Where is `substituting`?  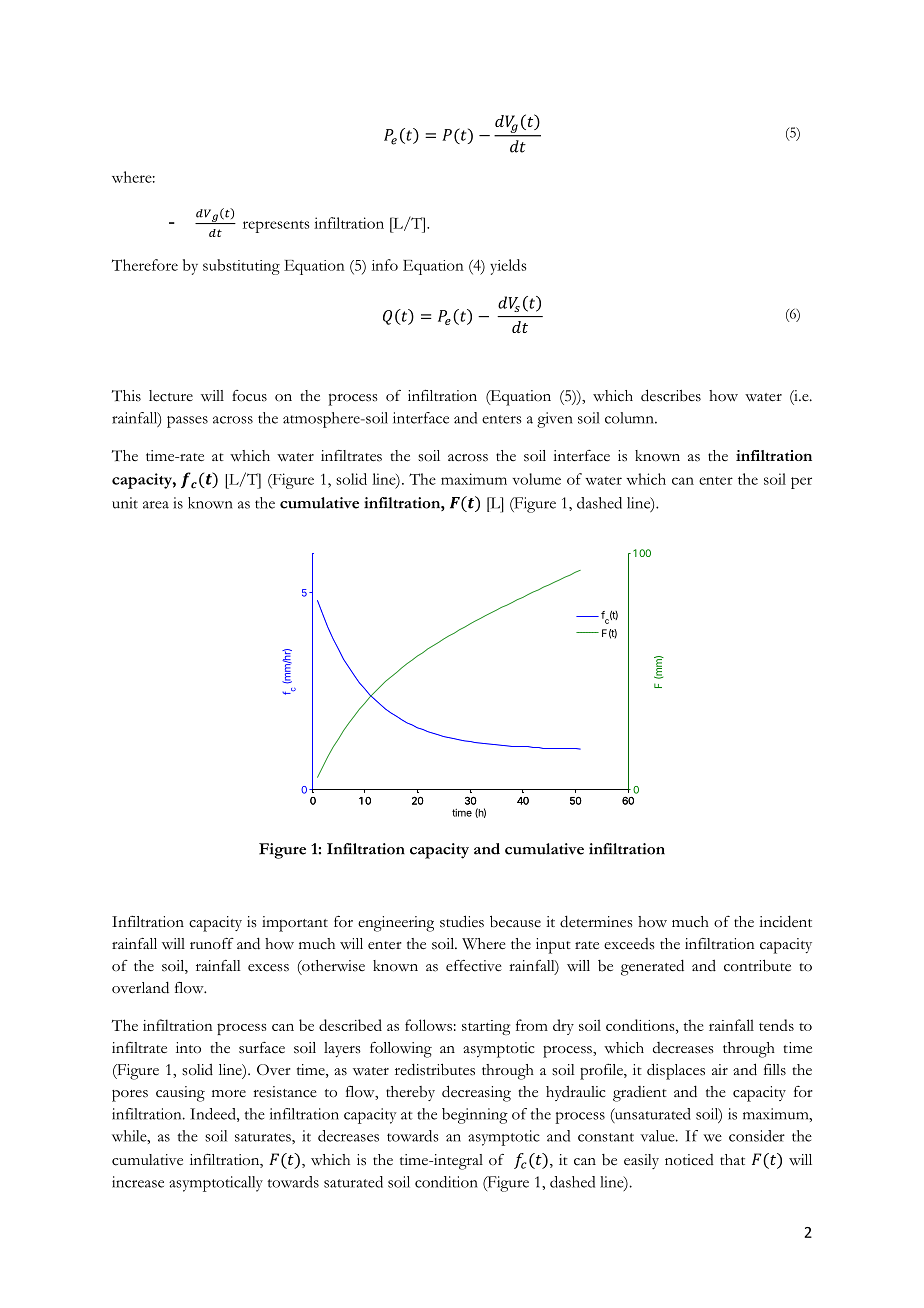
substituting is located at coordinates (241, 267).
